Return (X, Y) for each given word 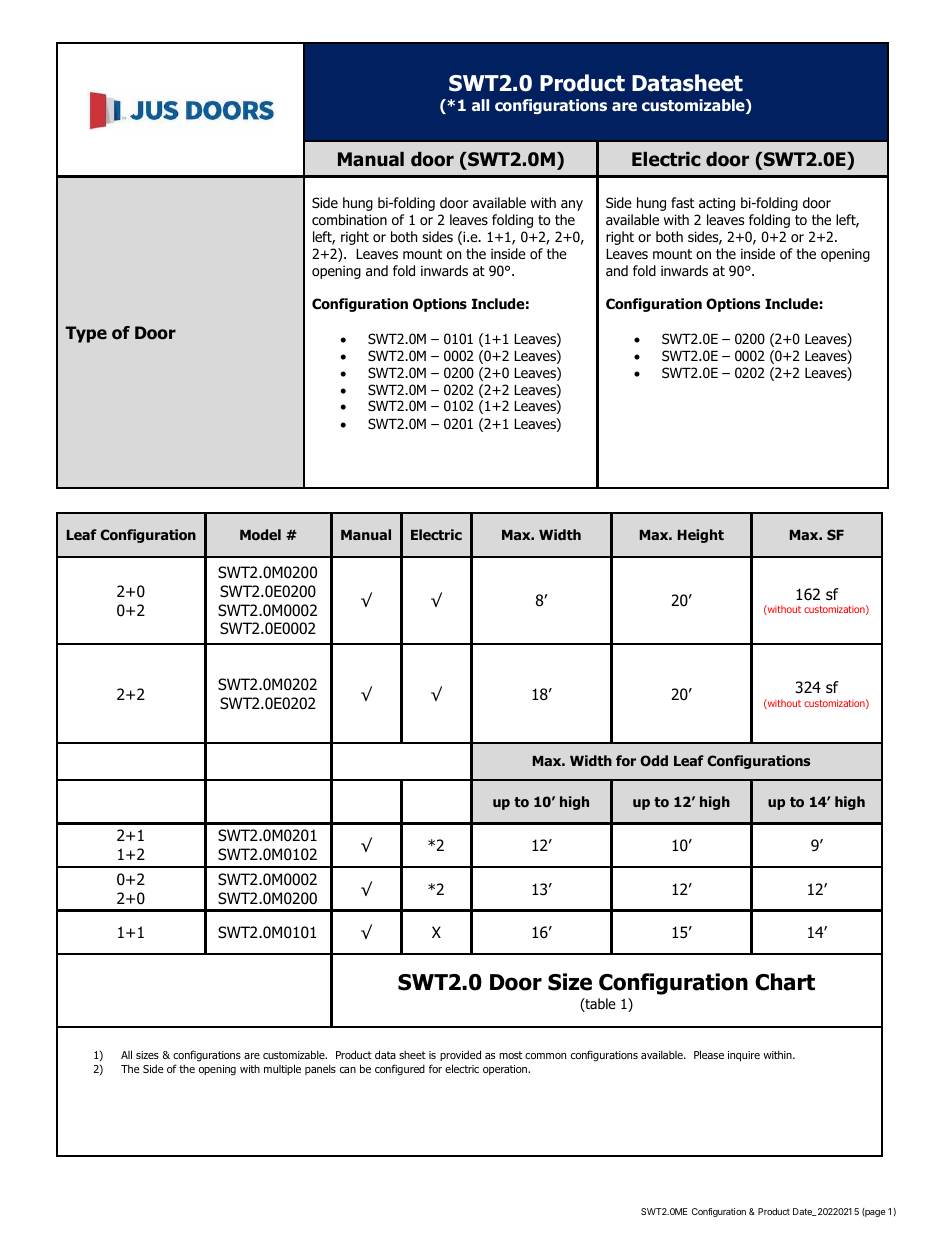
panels (320, 1069)
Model (260, 534)
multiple (282, 1069)
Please (709, 1054)
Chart (785, 982)
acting (717, 204)
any (572, 205)
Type (86, 334)
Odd (654, 760)
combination (349, 220)
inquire (744, 1056)
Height (701, 536)
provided (460, 1055)
